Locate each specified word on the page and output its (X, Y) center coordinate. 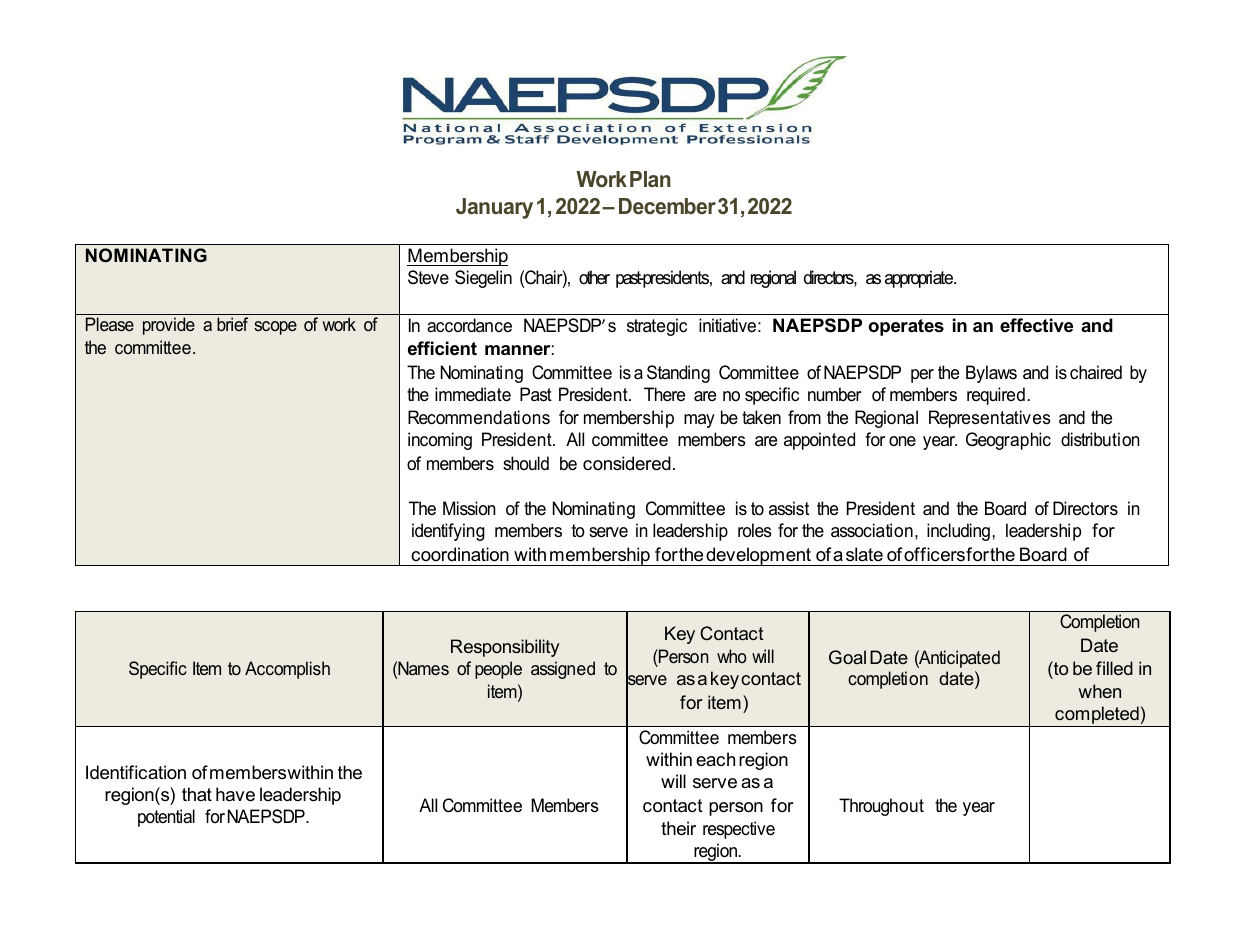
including (958, 532)
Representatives (990, 419)
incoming (440, 441)
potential (166, 818)
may (699, 421)
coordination (460, 554)
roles (755, 530)
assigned (563, 670)
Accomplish (287, 670)
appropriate (920, 279)
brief (232, 324)
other (594, 277)
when (1099, 691)
